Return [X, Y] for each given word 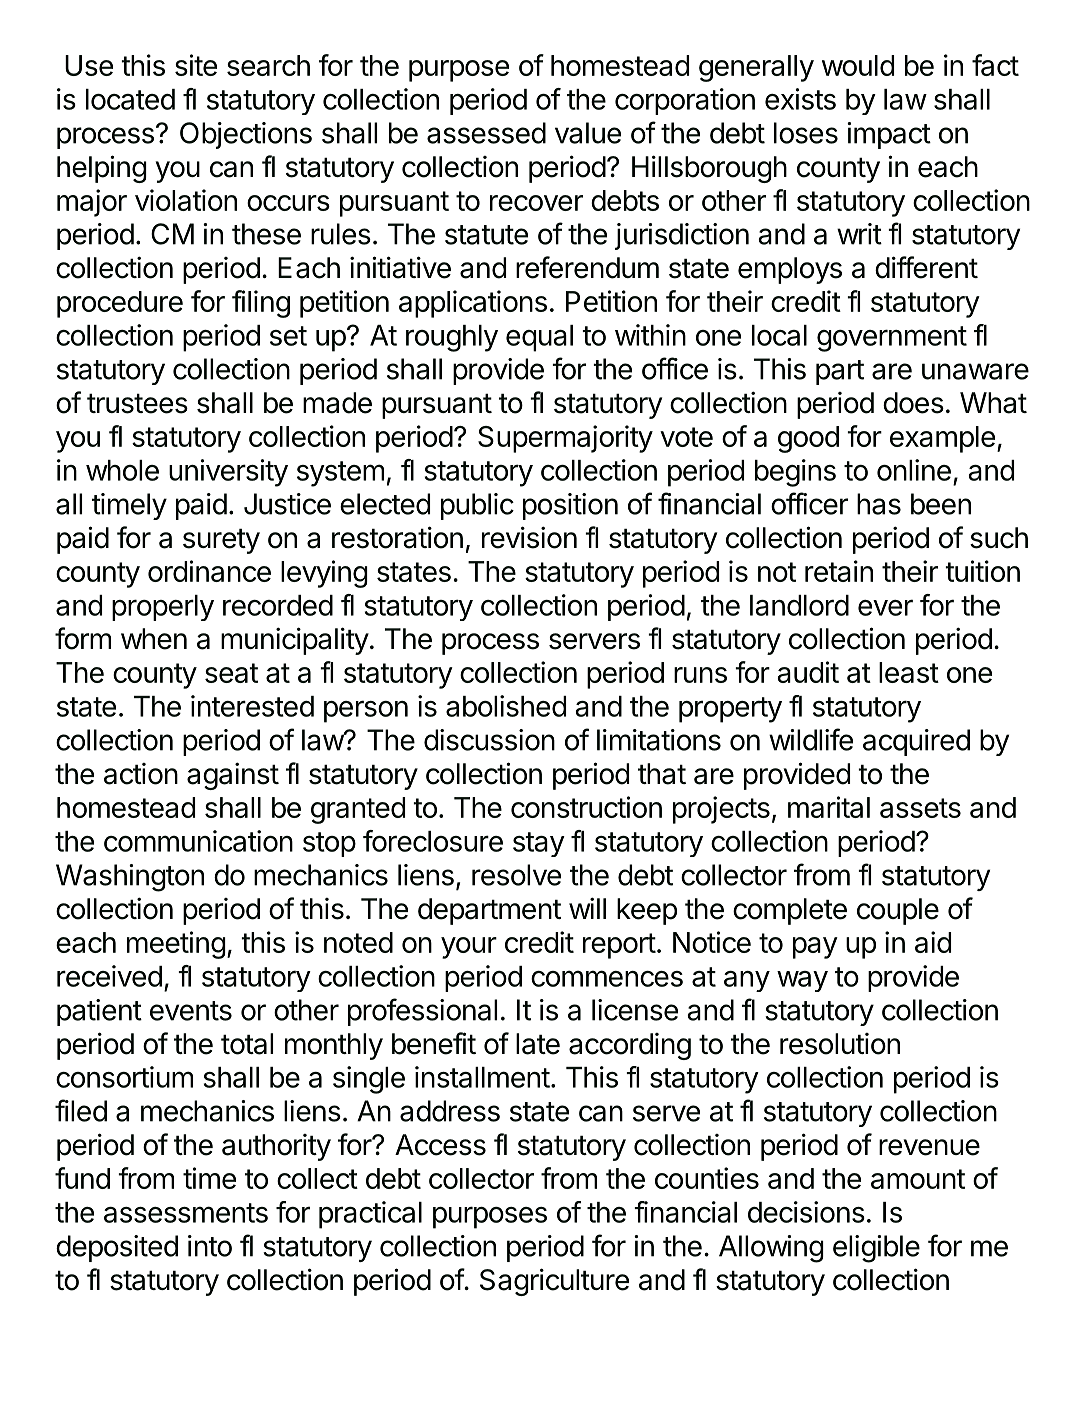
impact [889, 135]
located [130, 99]
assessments [186, 1213]
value [588, 133]
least [909, 672]
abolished [506, 706]
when [154, 639]
